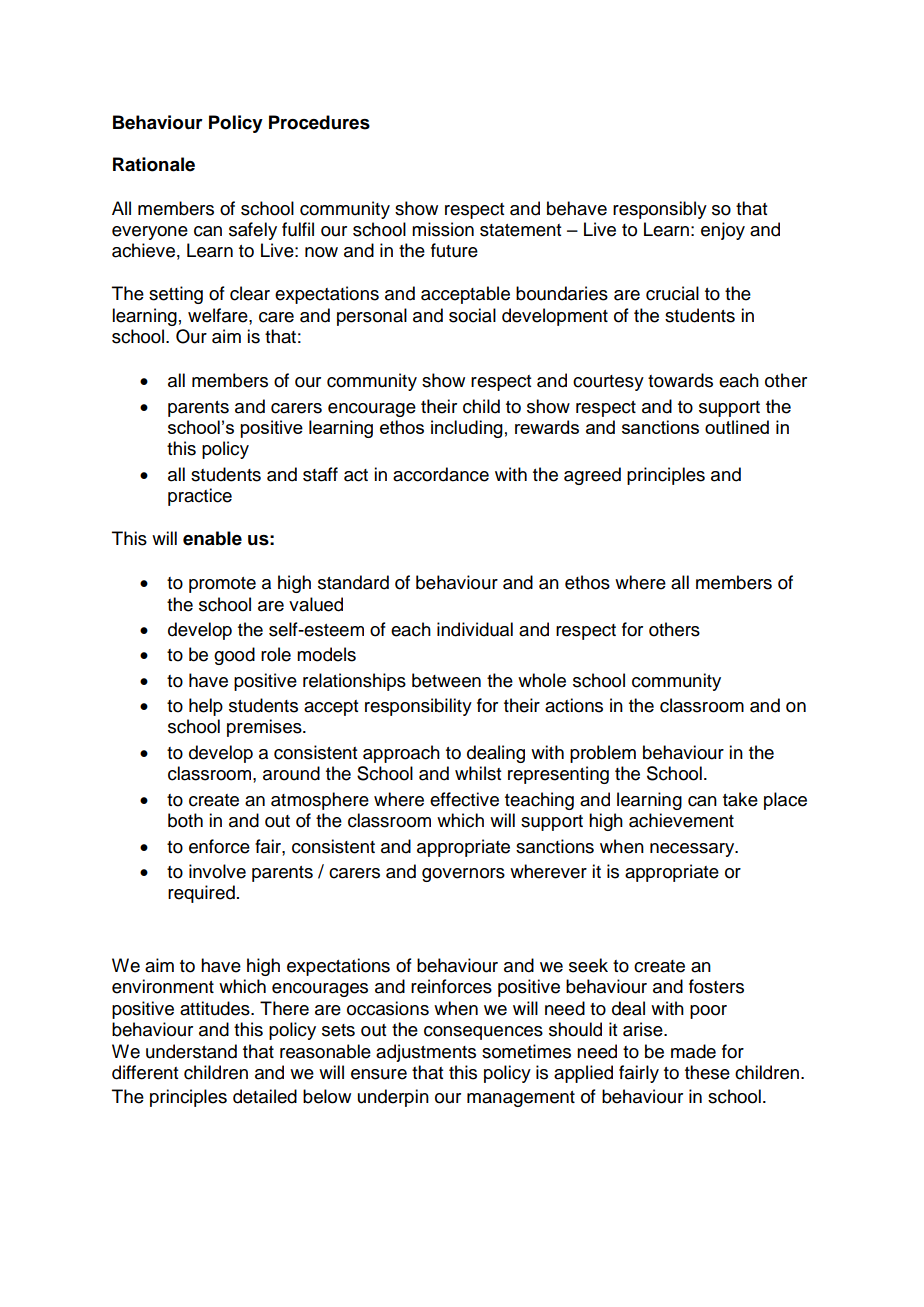  I want to click on including, so click(467, 429).
